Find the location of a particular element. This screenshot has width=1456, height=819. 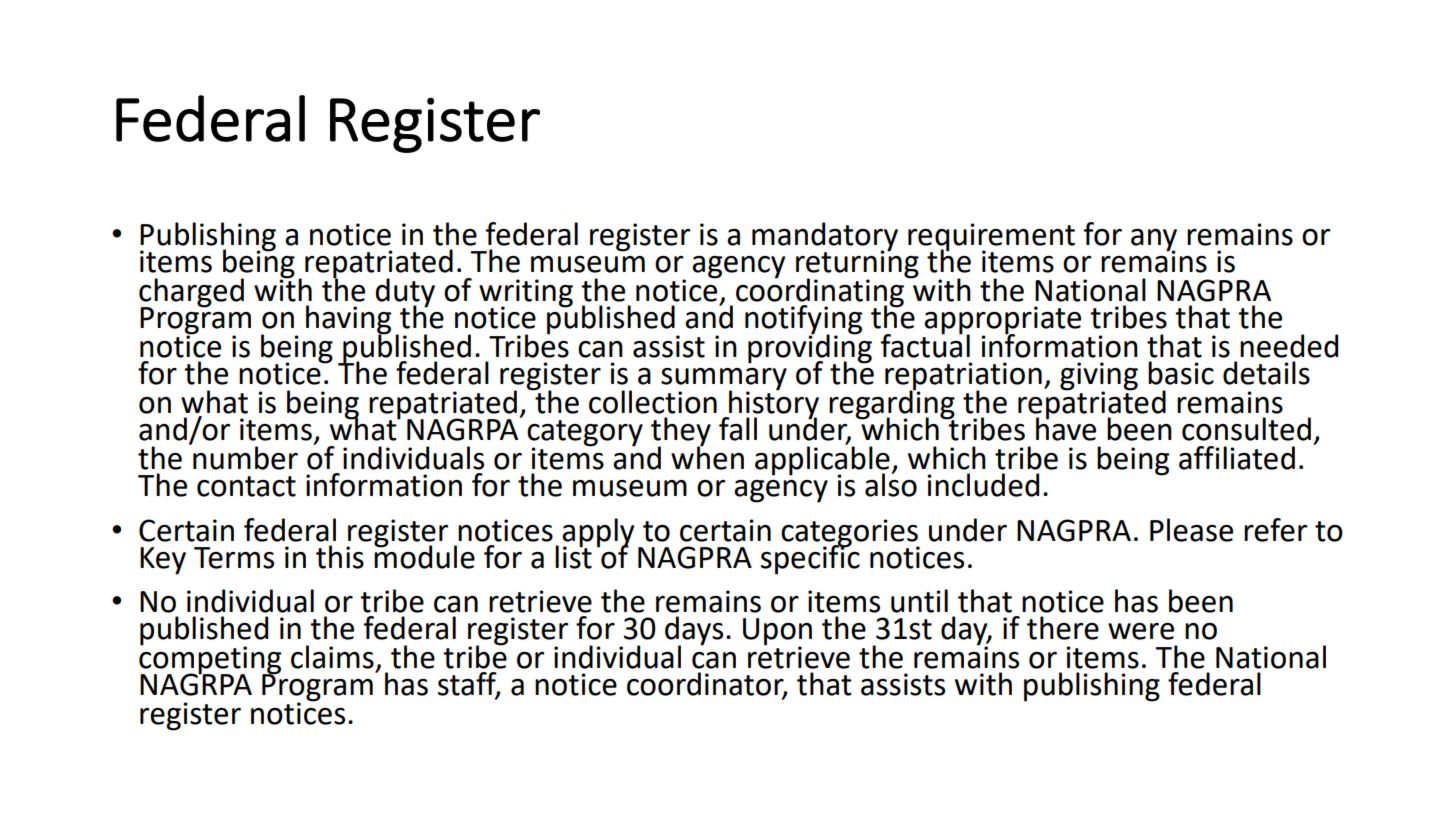

any is located at coordinates (1154, 241).
